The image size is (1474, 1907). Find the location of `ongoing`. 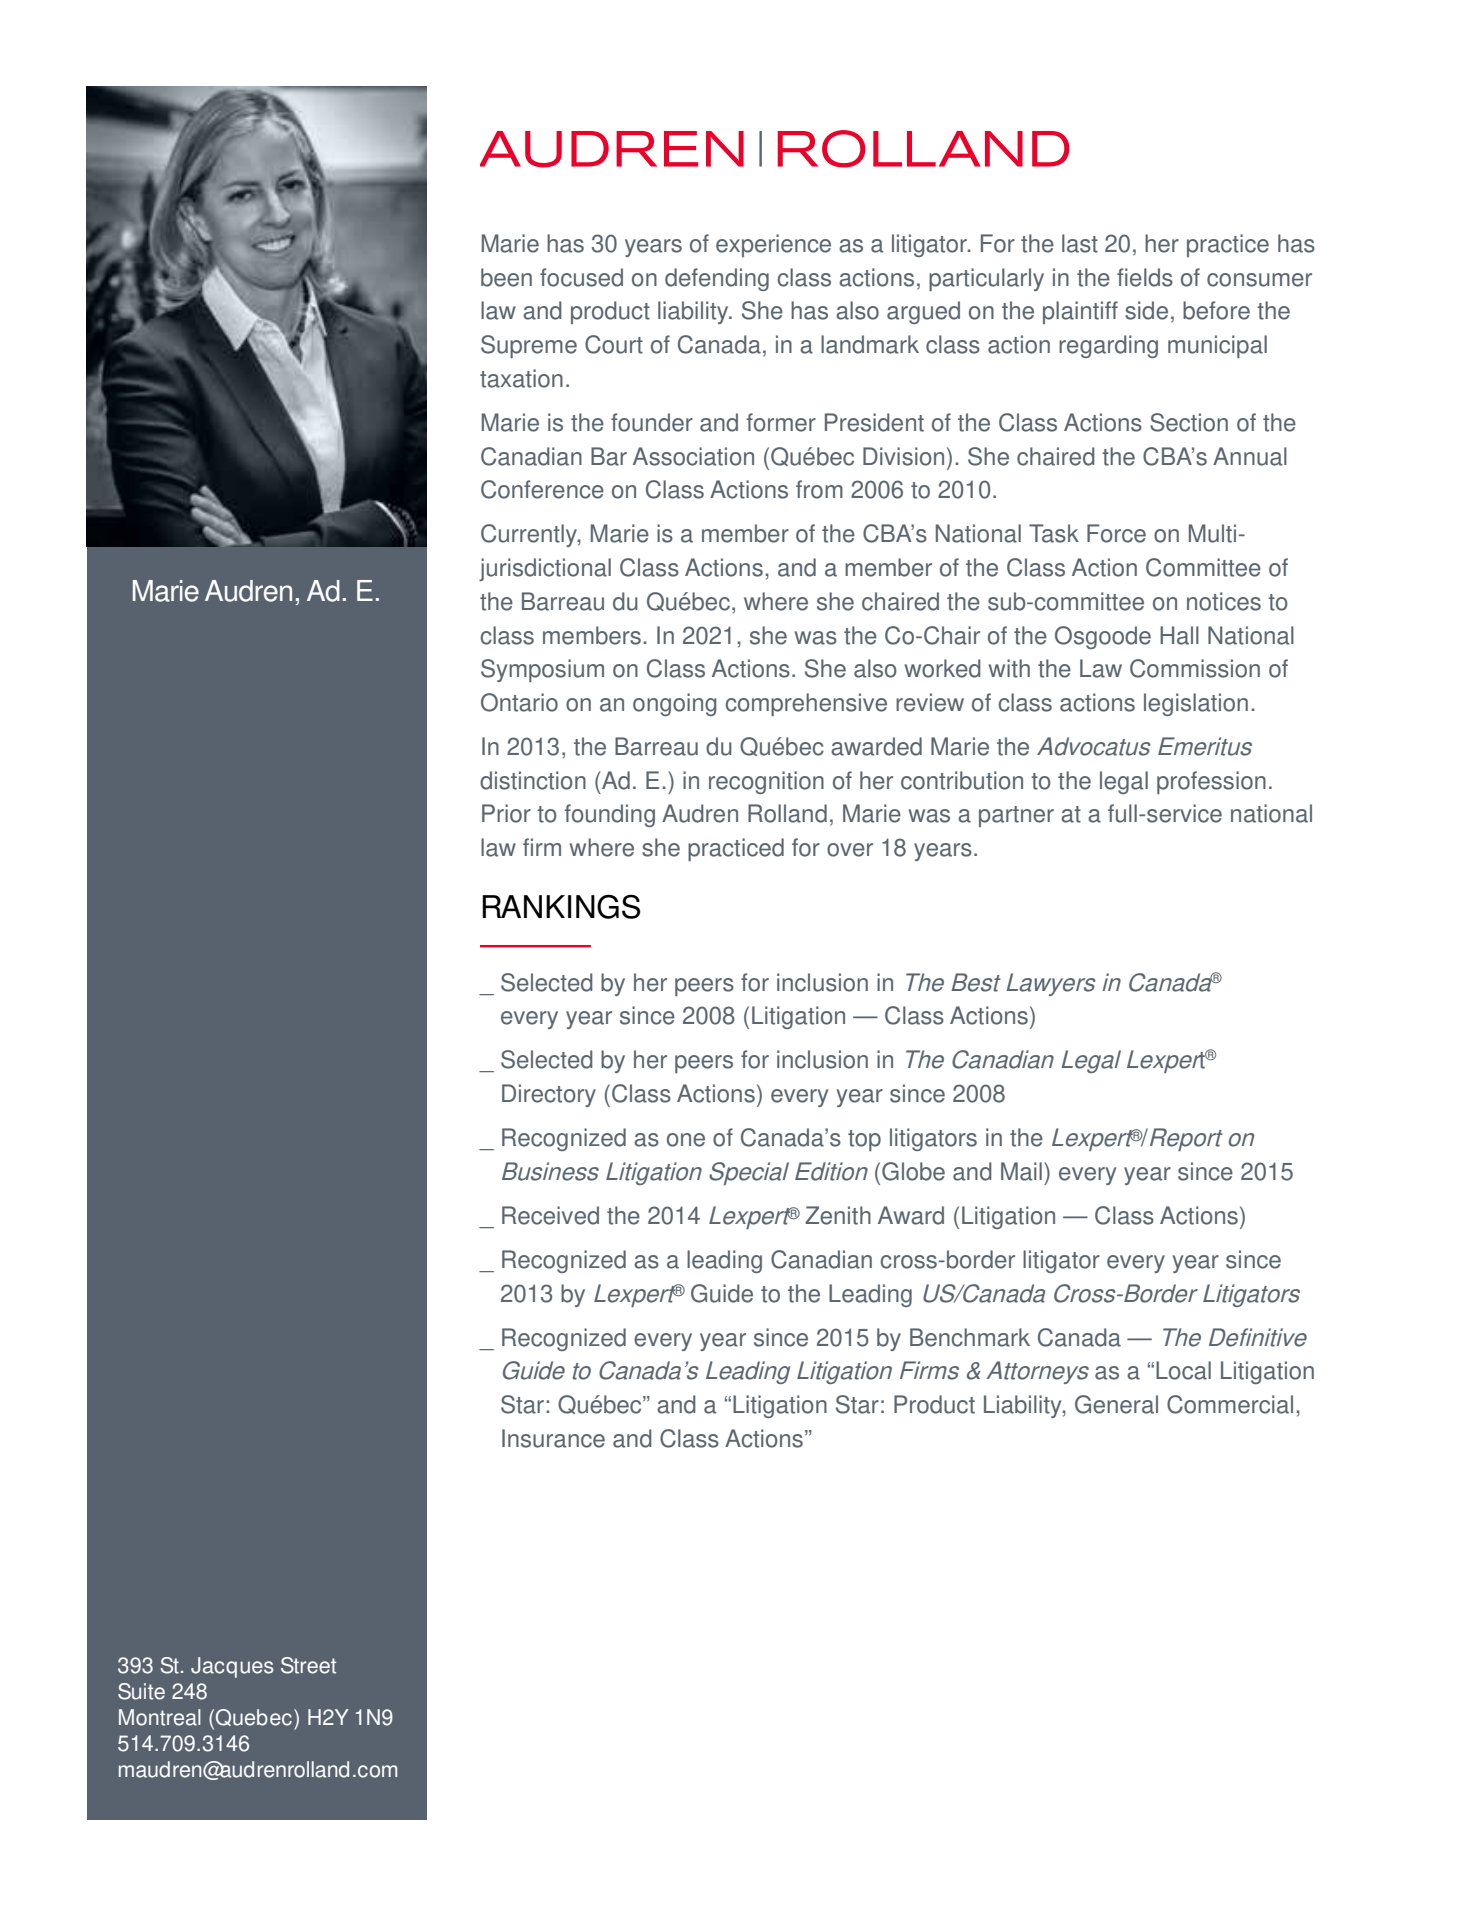

ongoing is located at coordinates (675, 704).
